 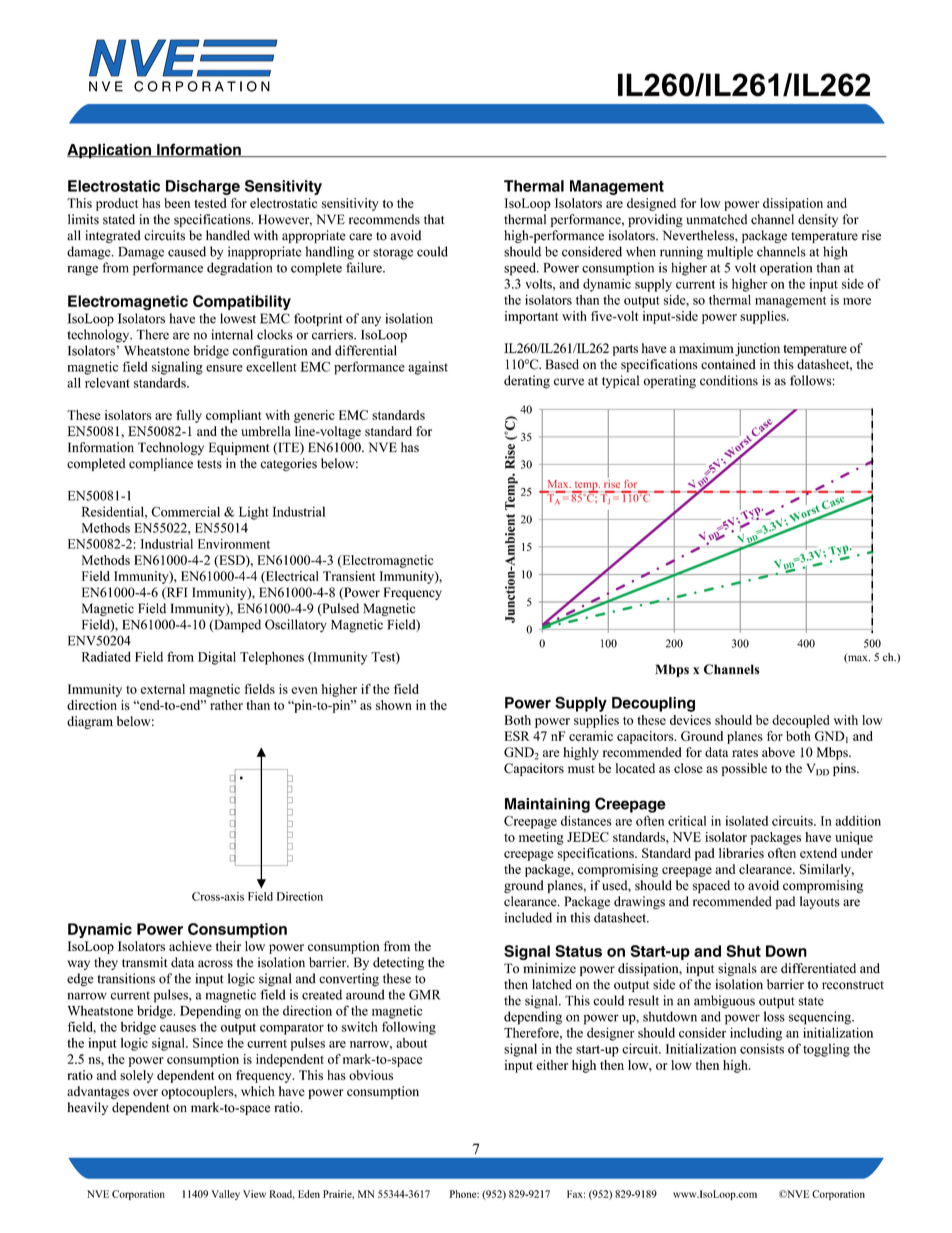 I want to click on above, so click(x=778, y=752).
